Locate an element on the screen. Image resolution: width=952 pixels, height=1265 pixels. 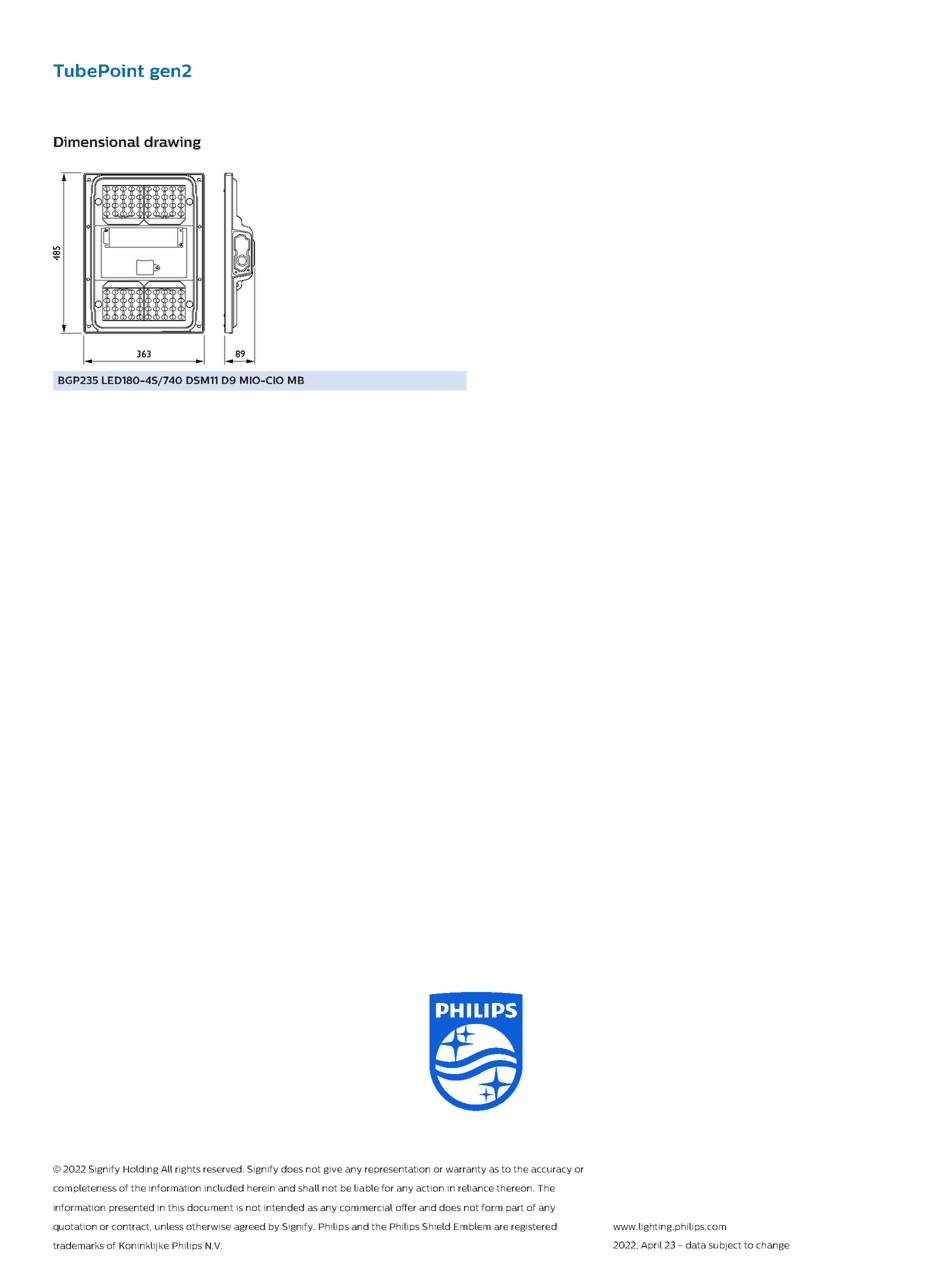
this is located at coordinates (176, 1207).
